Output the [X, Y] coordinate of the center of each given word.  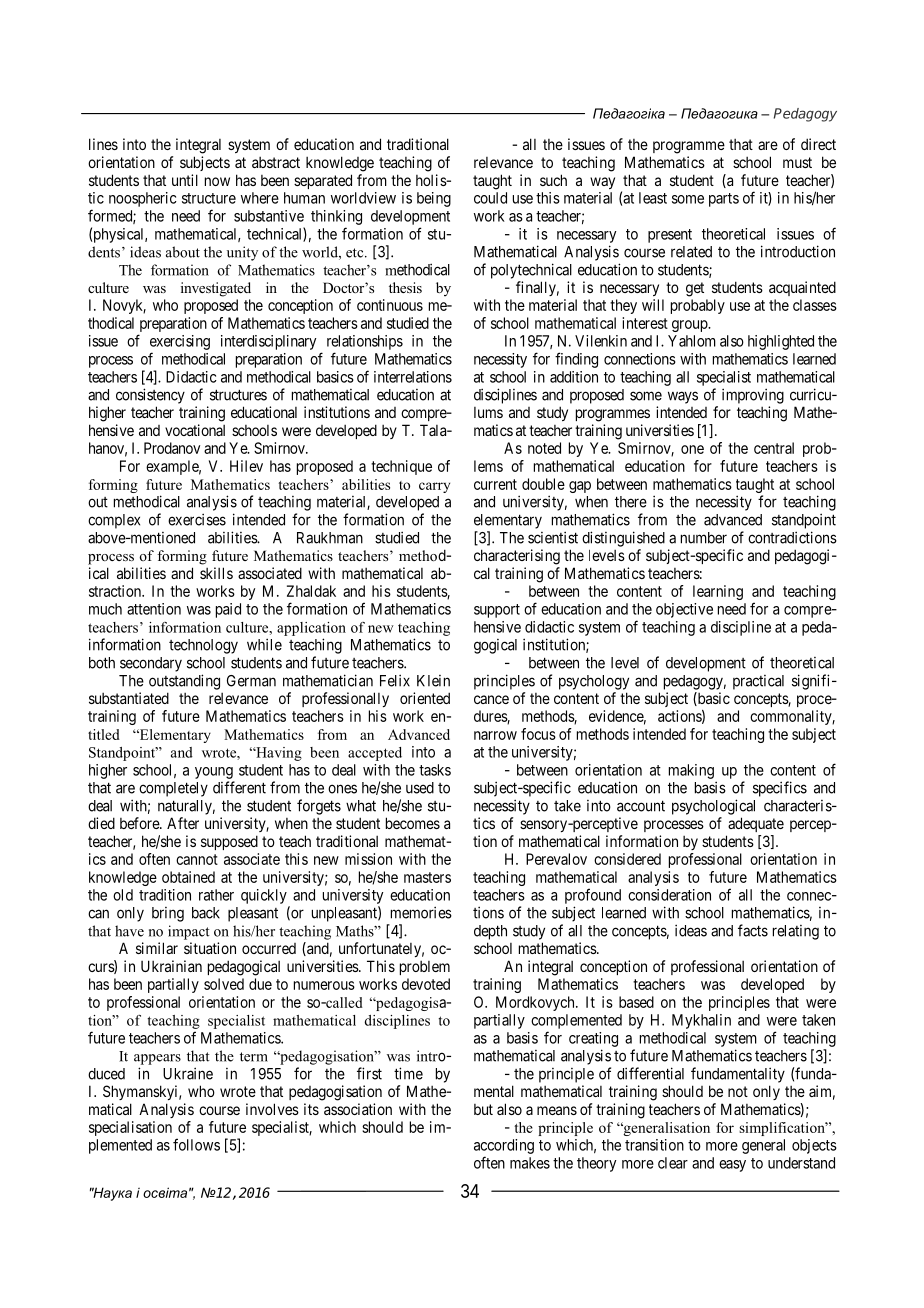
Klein [433, 681]
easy [732, 1166]
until [185, 180]
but [483, 1109]
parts [724, 200]
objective [684, 610]
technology [203, 646]
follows [196, 1144]
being [434, 199]
